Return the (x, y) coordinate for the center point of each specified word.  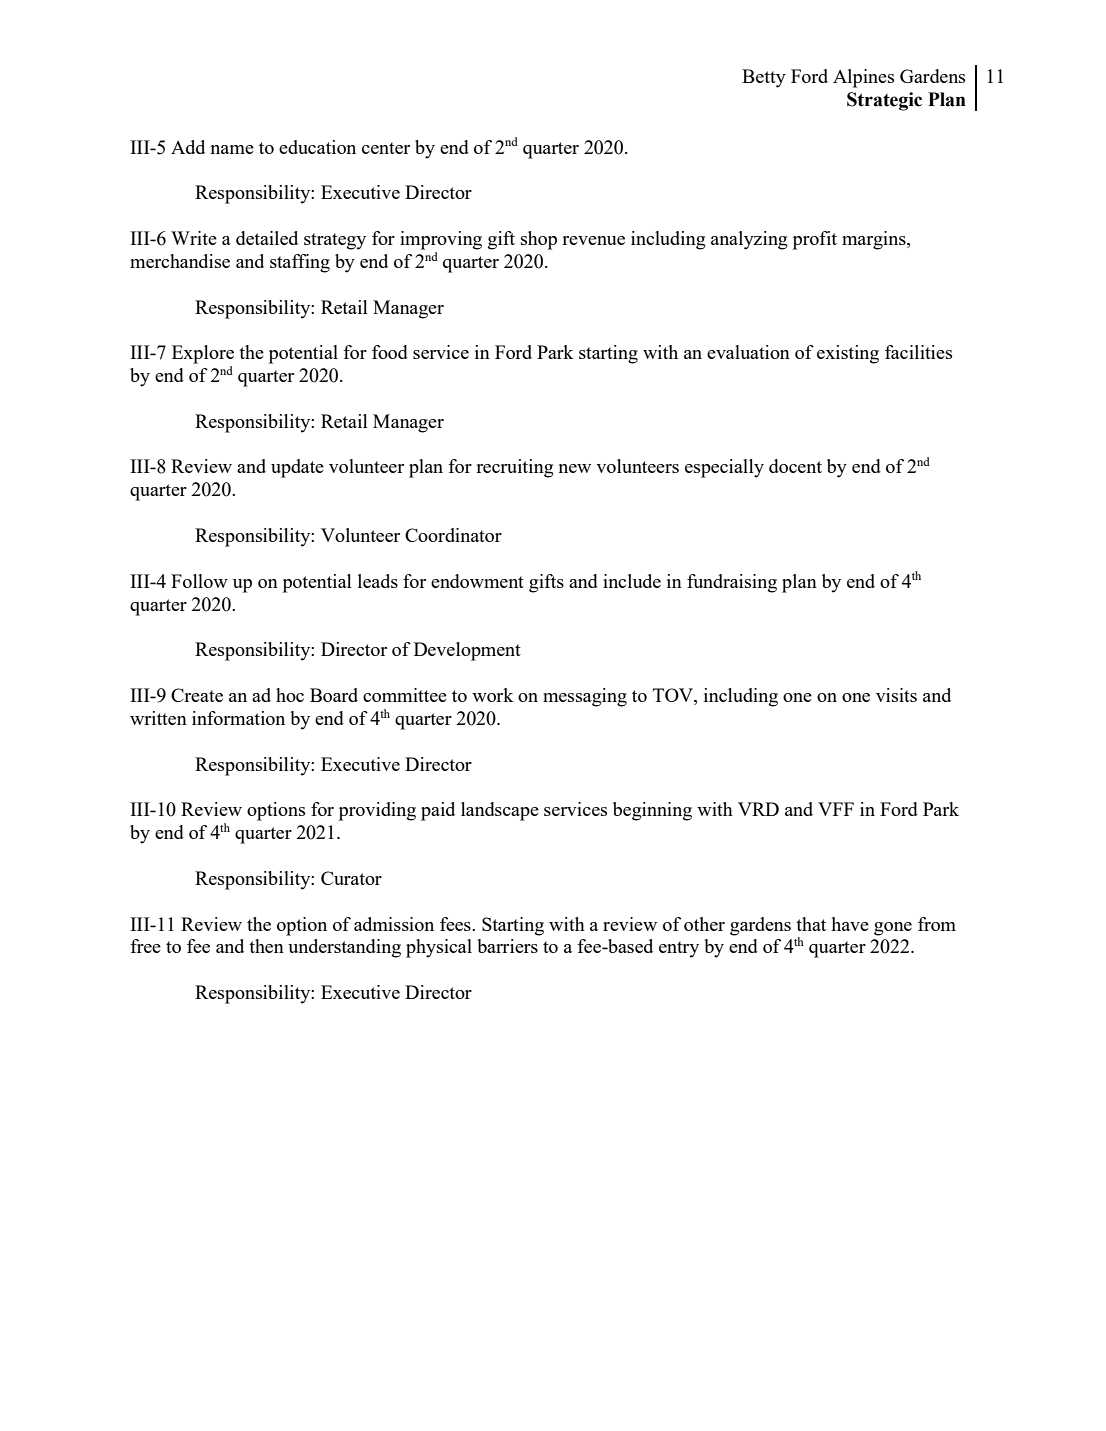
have (850, 924)
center (386, 148)
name (232, 149)
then (266, 946)
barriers (507, 946)
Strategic (884, 101)
